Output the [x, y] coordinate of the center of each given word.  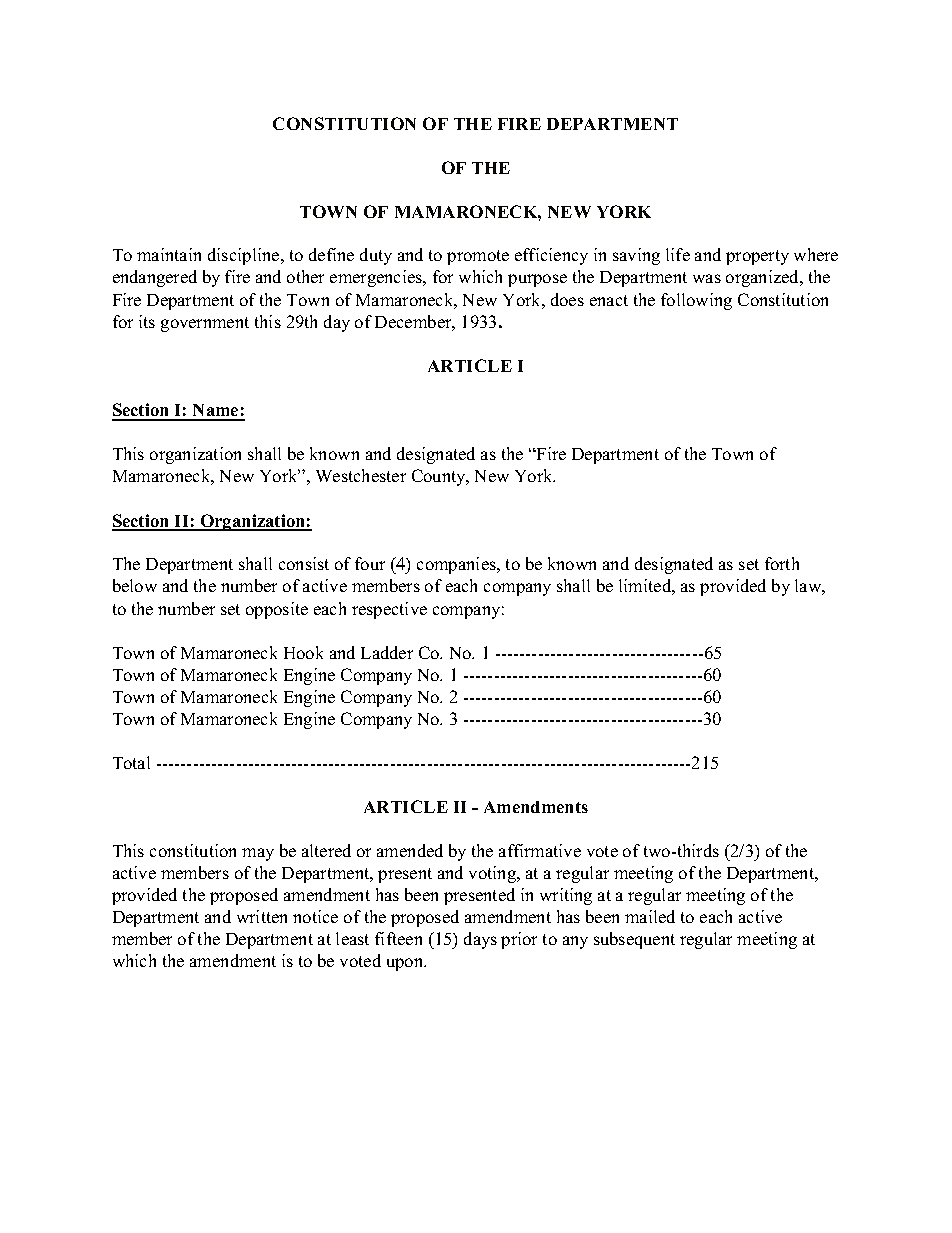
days [480, 940]
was [707, 278]
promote [478, 257]
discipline [245, 256]
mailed [650, 916]
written [262, 916]
